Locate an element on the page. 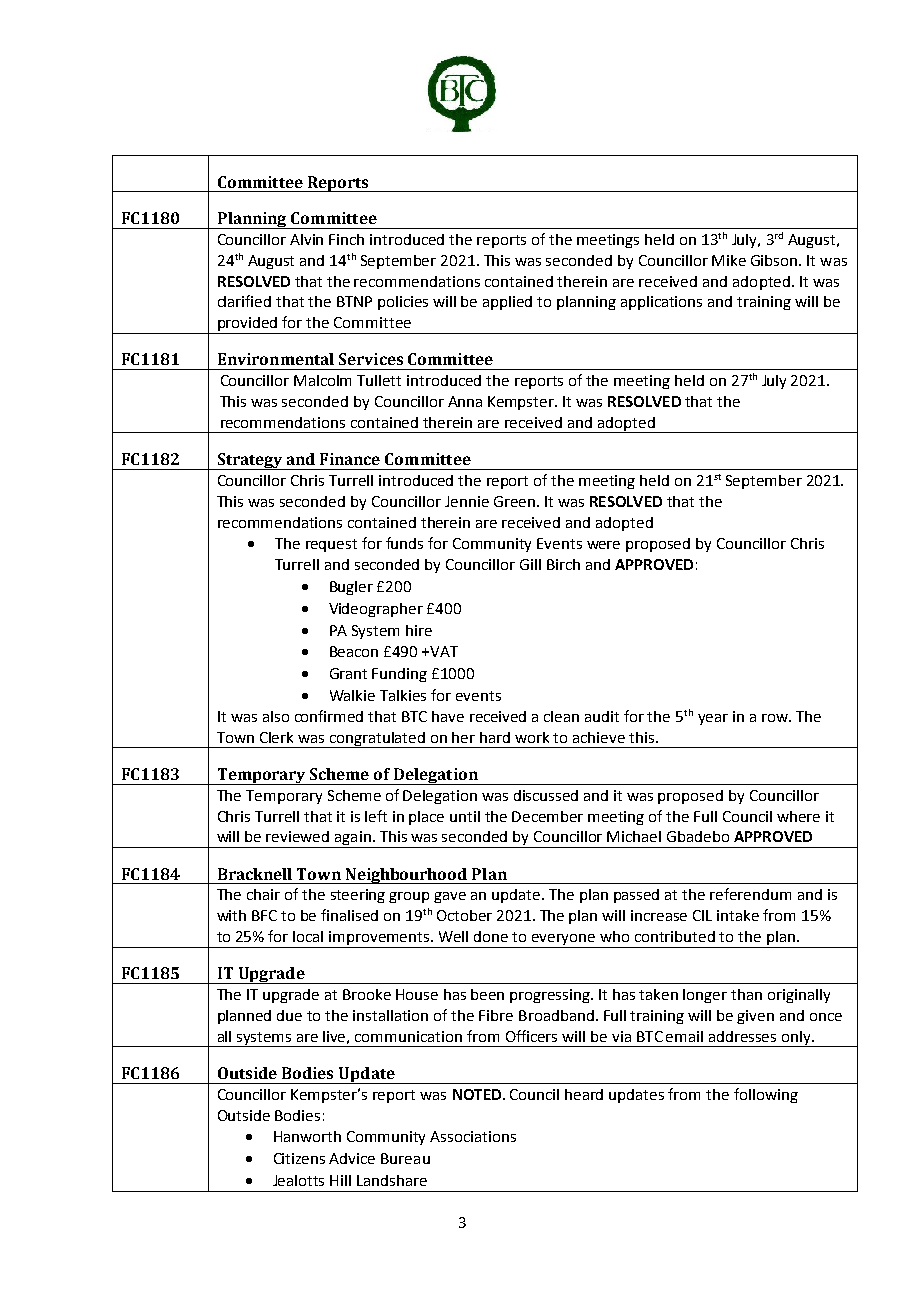 The image size is (924, 1308). were is located at coordinates (603, 545).
